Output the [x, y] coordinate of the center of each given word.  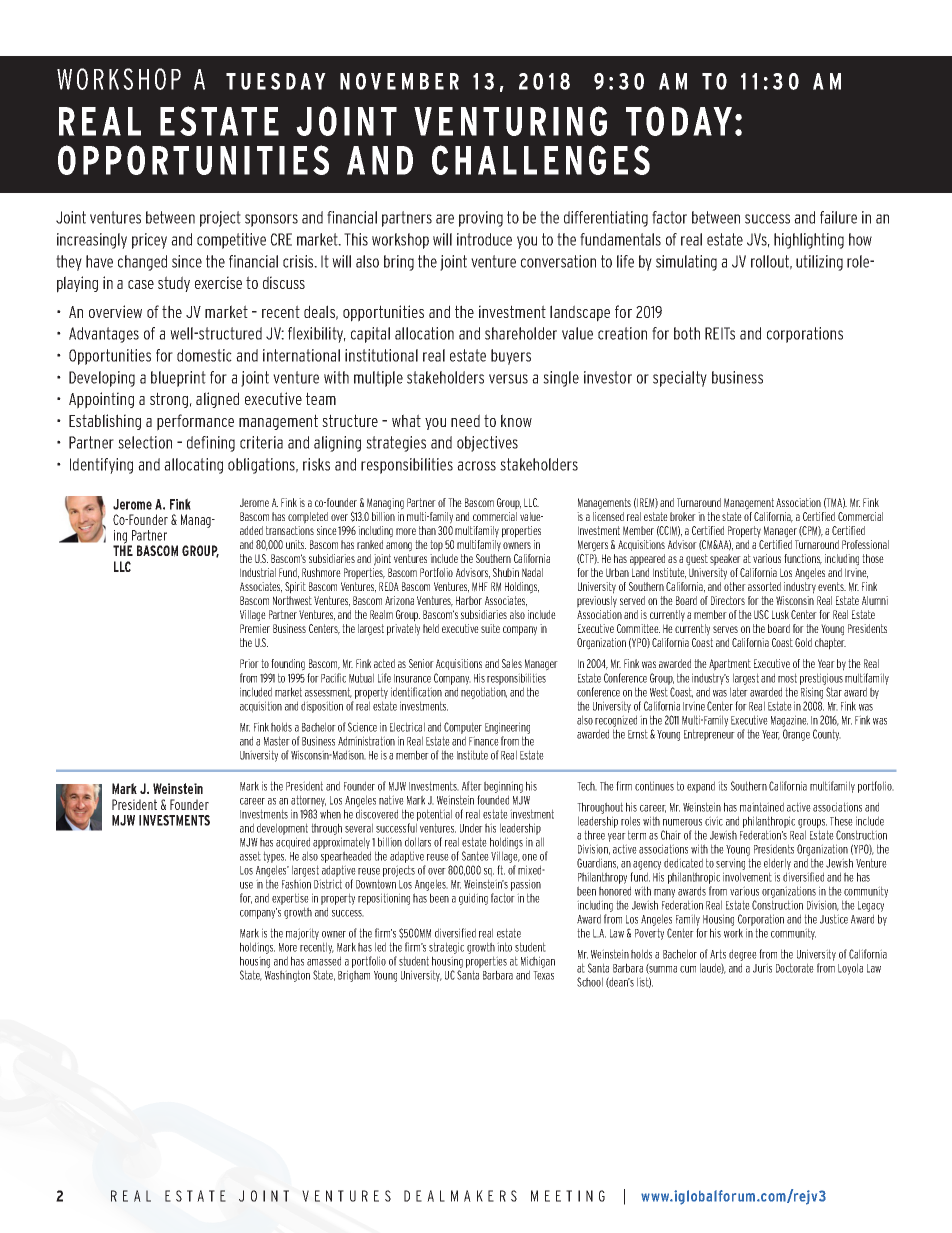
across [476, 466]
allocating [193, 466]
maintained [762, 807]
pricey [149, 241]
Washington [287, 976]
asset [250, 856]
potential [434, 815]
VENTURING [510, 121]
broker [683, 516]
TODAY [679, 121]
